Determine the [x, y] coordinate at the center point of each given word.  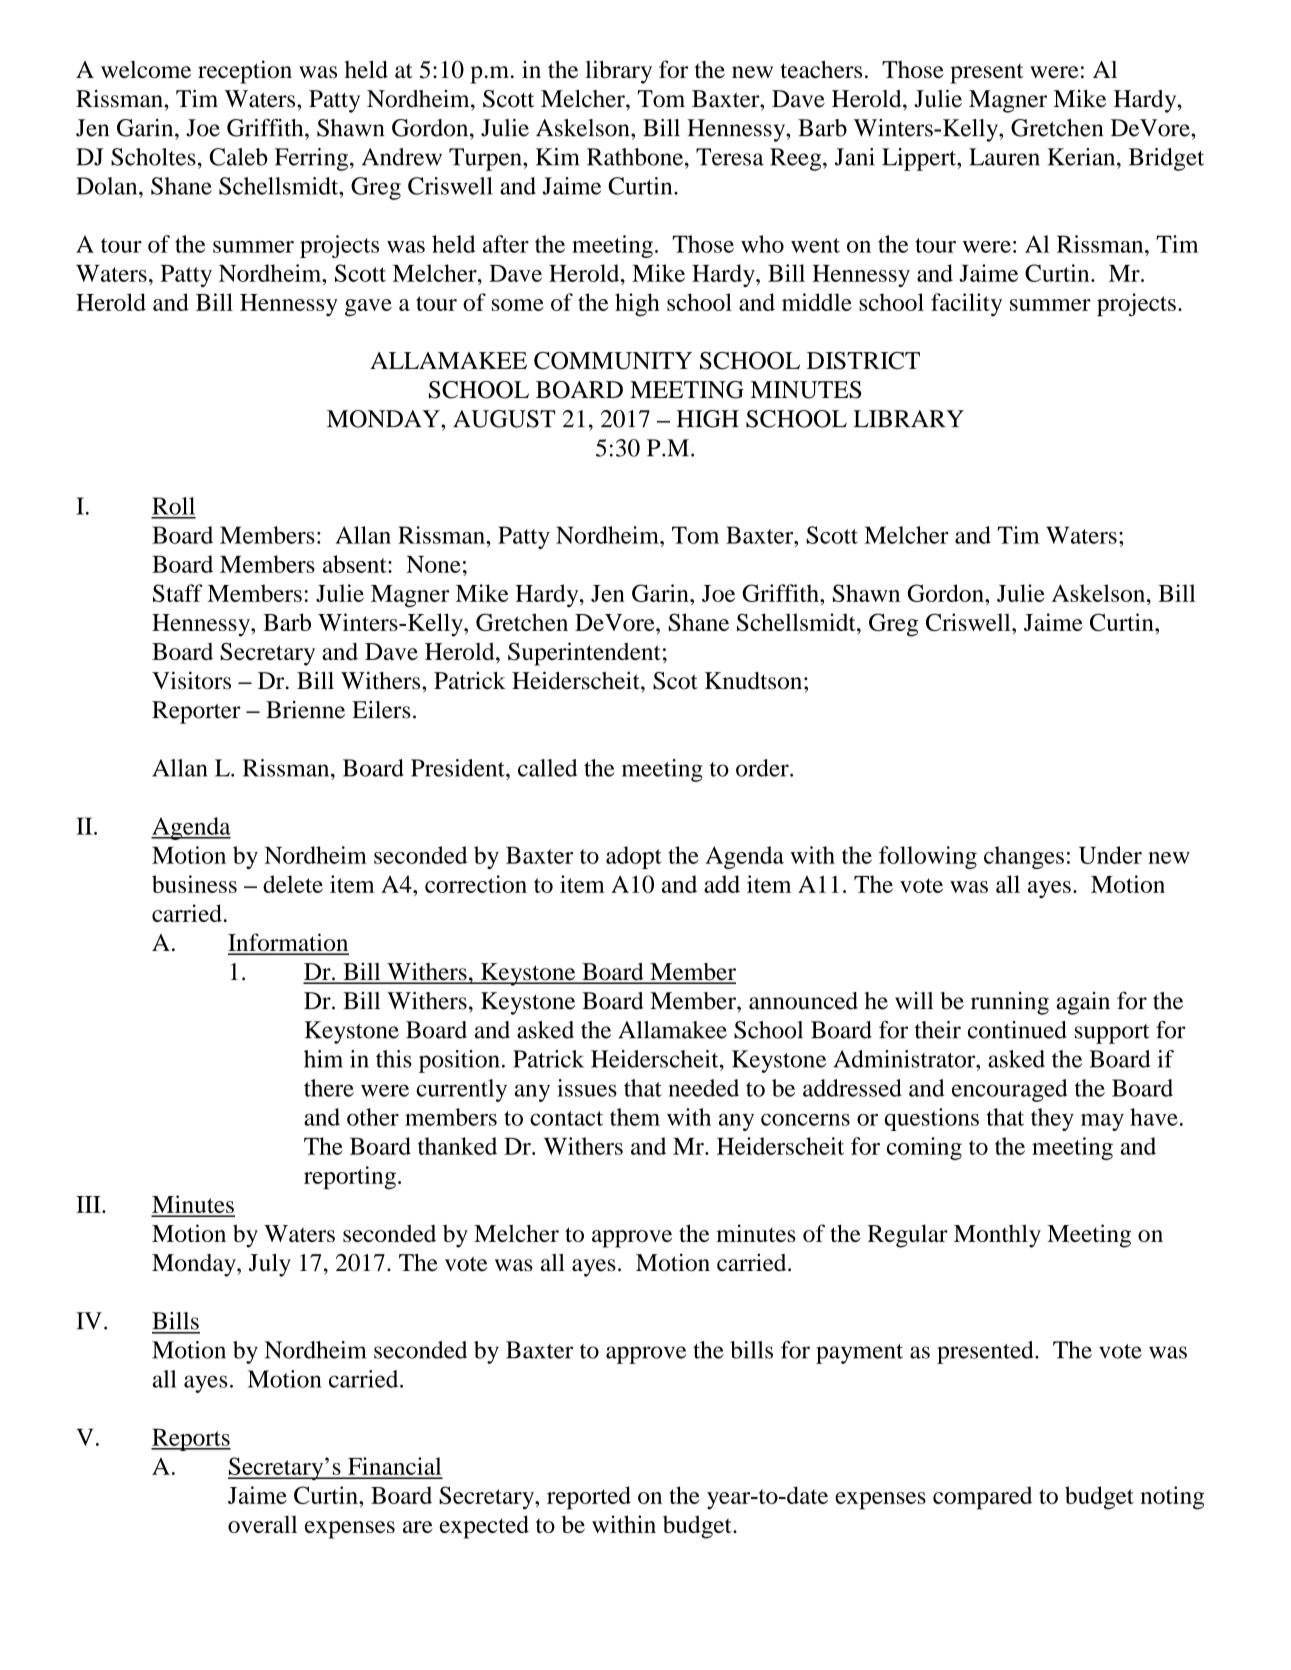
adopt [634, 857]
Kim [557, 157]
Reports [191, 1439]
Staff [177, 593]
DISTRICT [863, 361]
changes [1024, 857]
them [635, 1117]
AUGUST [504, 419]
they [1052, 1119]
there [329, 1088]
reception [245, 72]
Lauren [1004, 157]
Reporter [196, 712]
